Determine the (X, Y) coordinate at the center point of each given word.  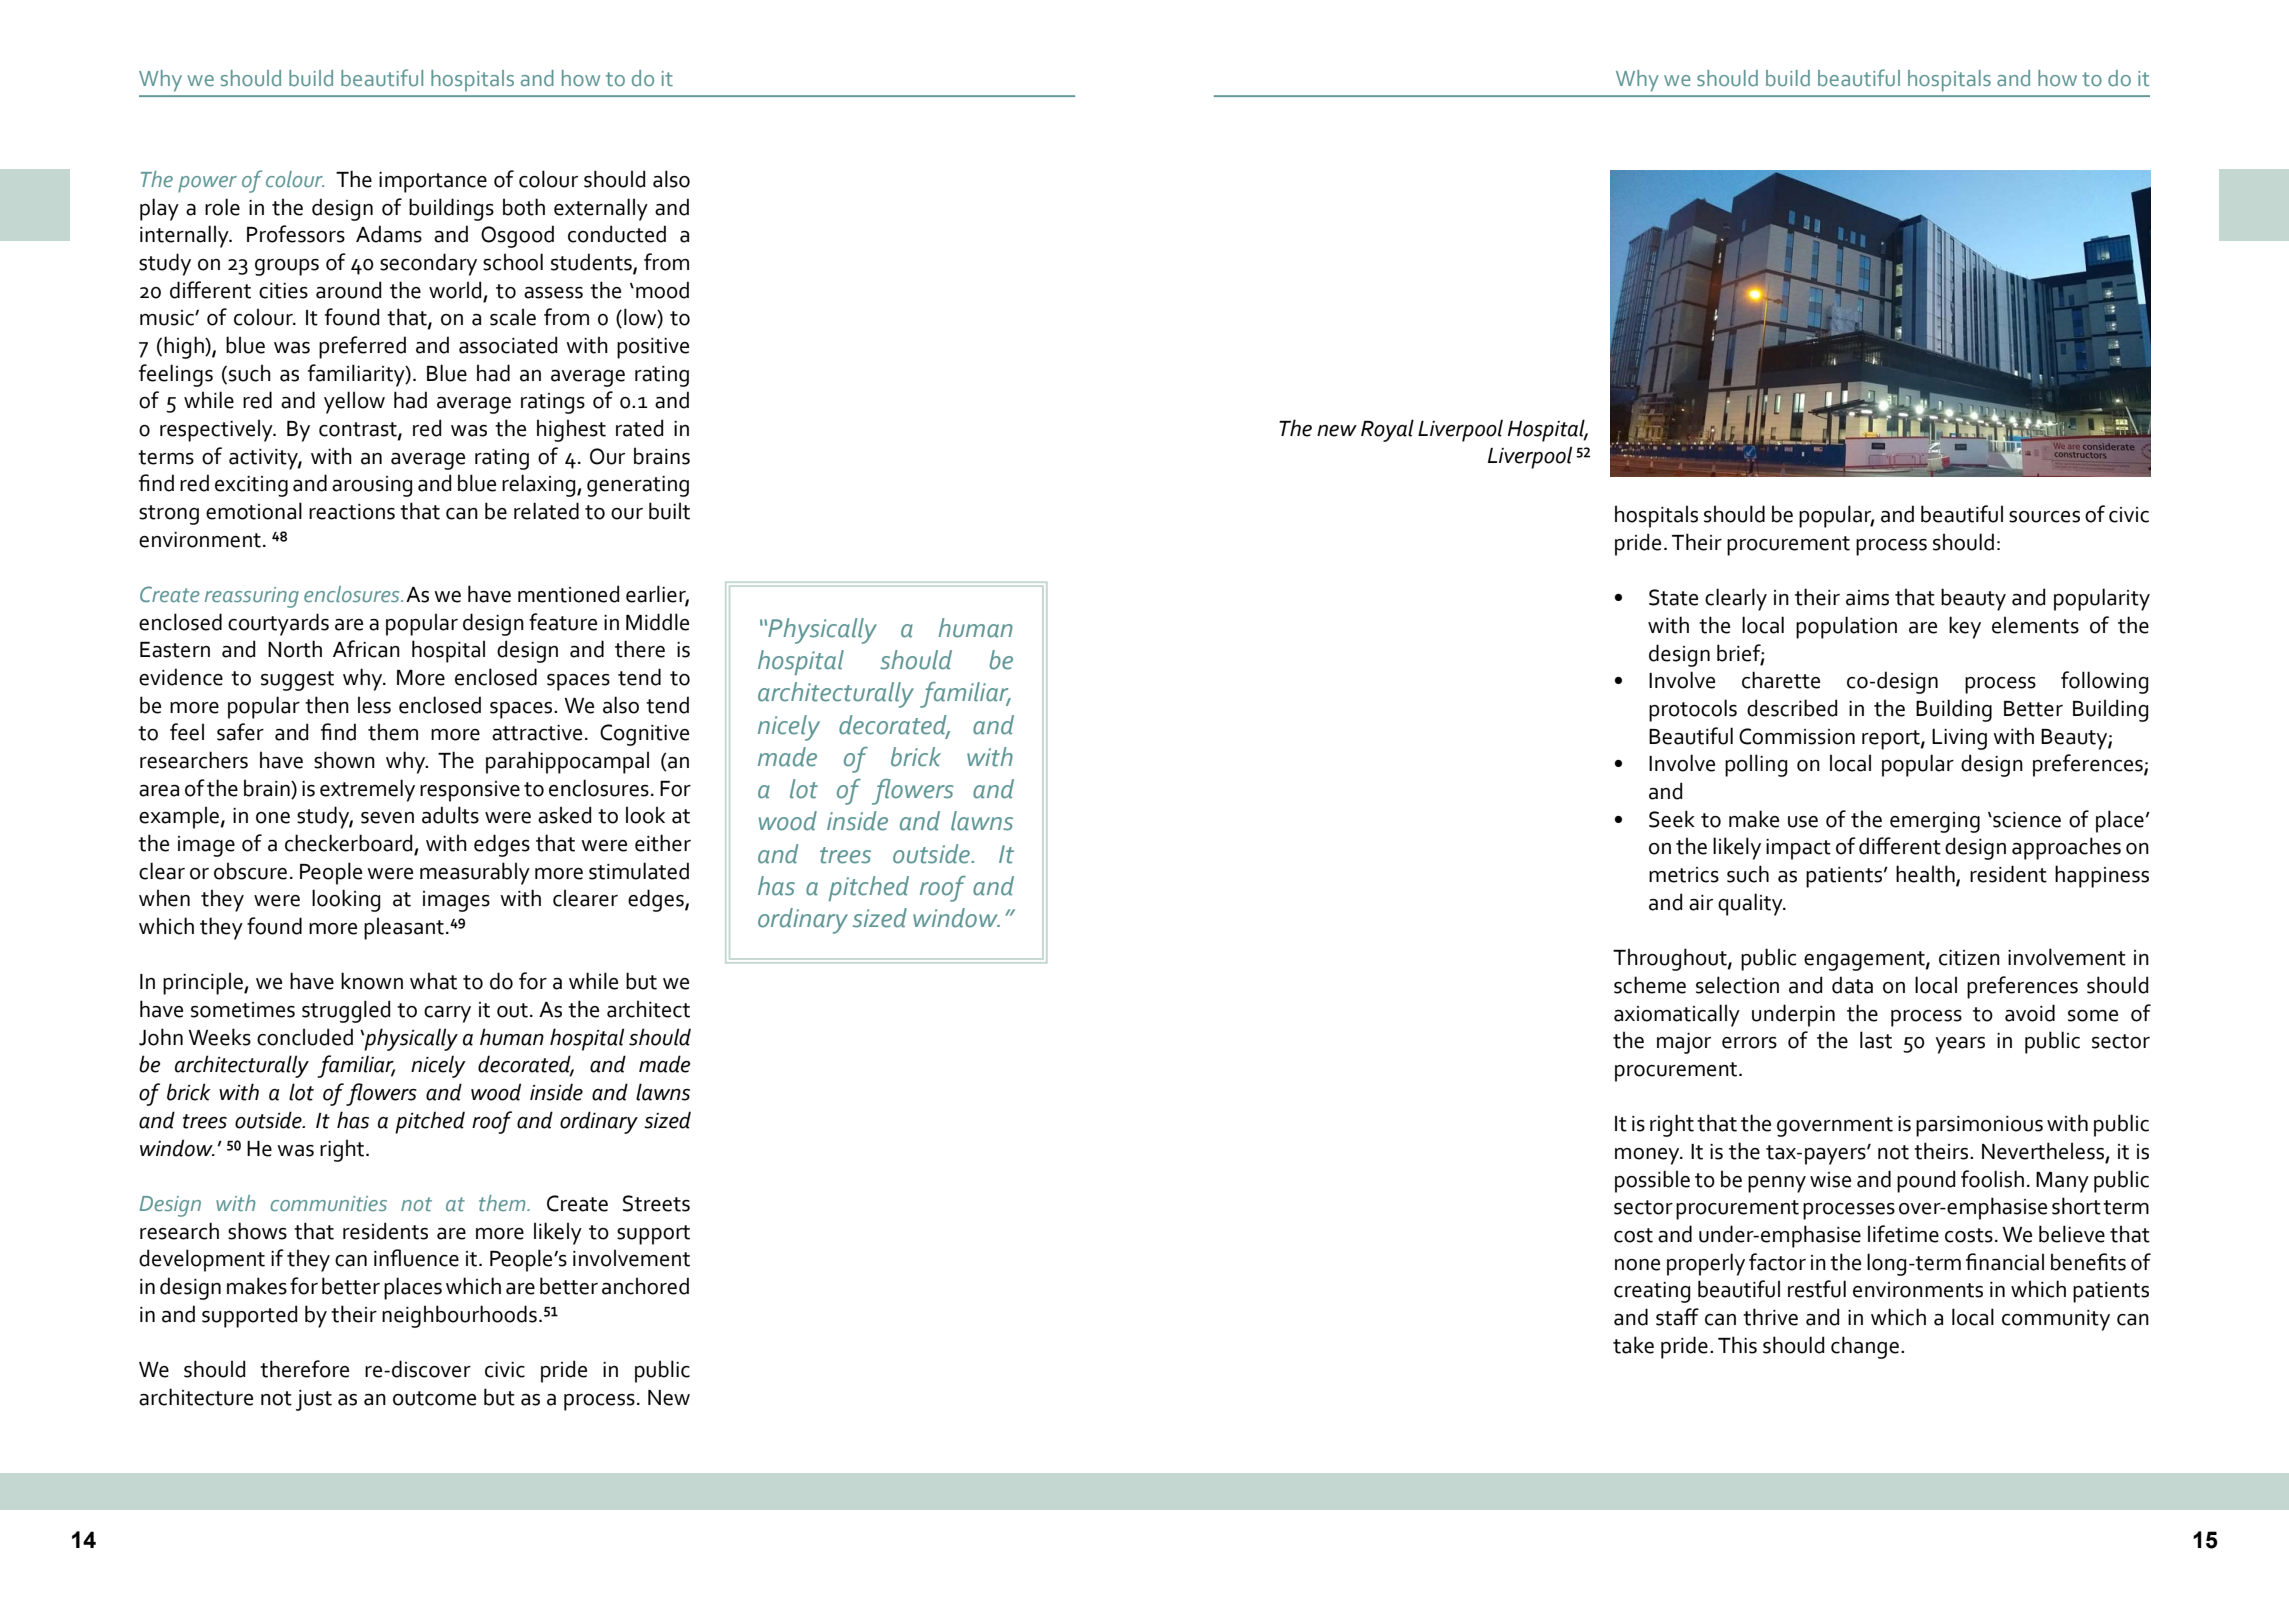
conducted (617, 234)
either (663, 843)
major (1684, 1043)
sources (2044, 517)
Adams (389, 234)
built (669, 511)
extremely (367, 790)
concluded (305, 1037)
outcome (434, 1398)
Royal (1387, 430)
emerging (1935, 822)
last (1876, 1040)
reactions (352, 512)
